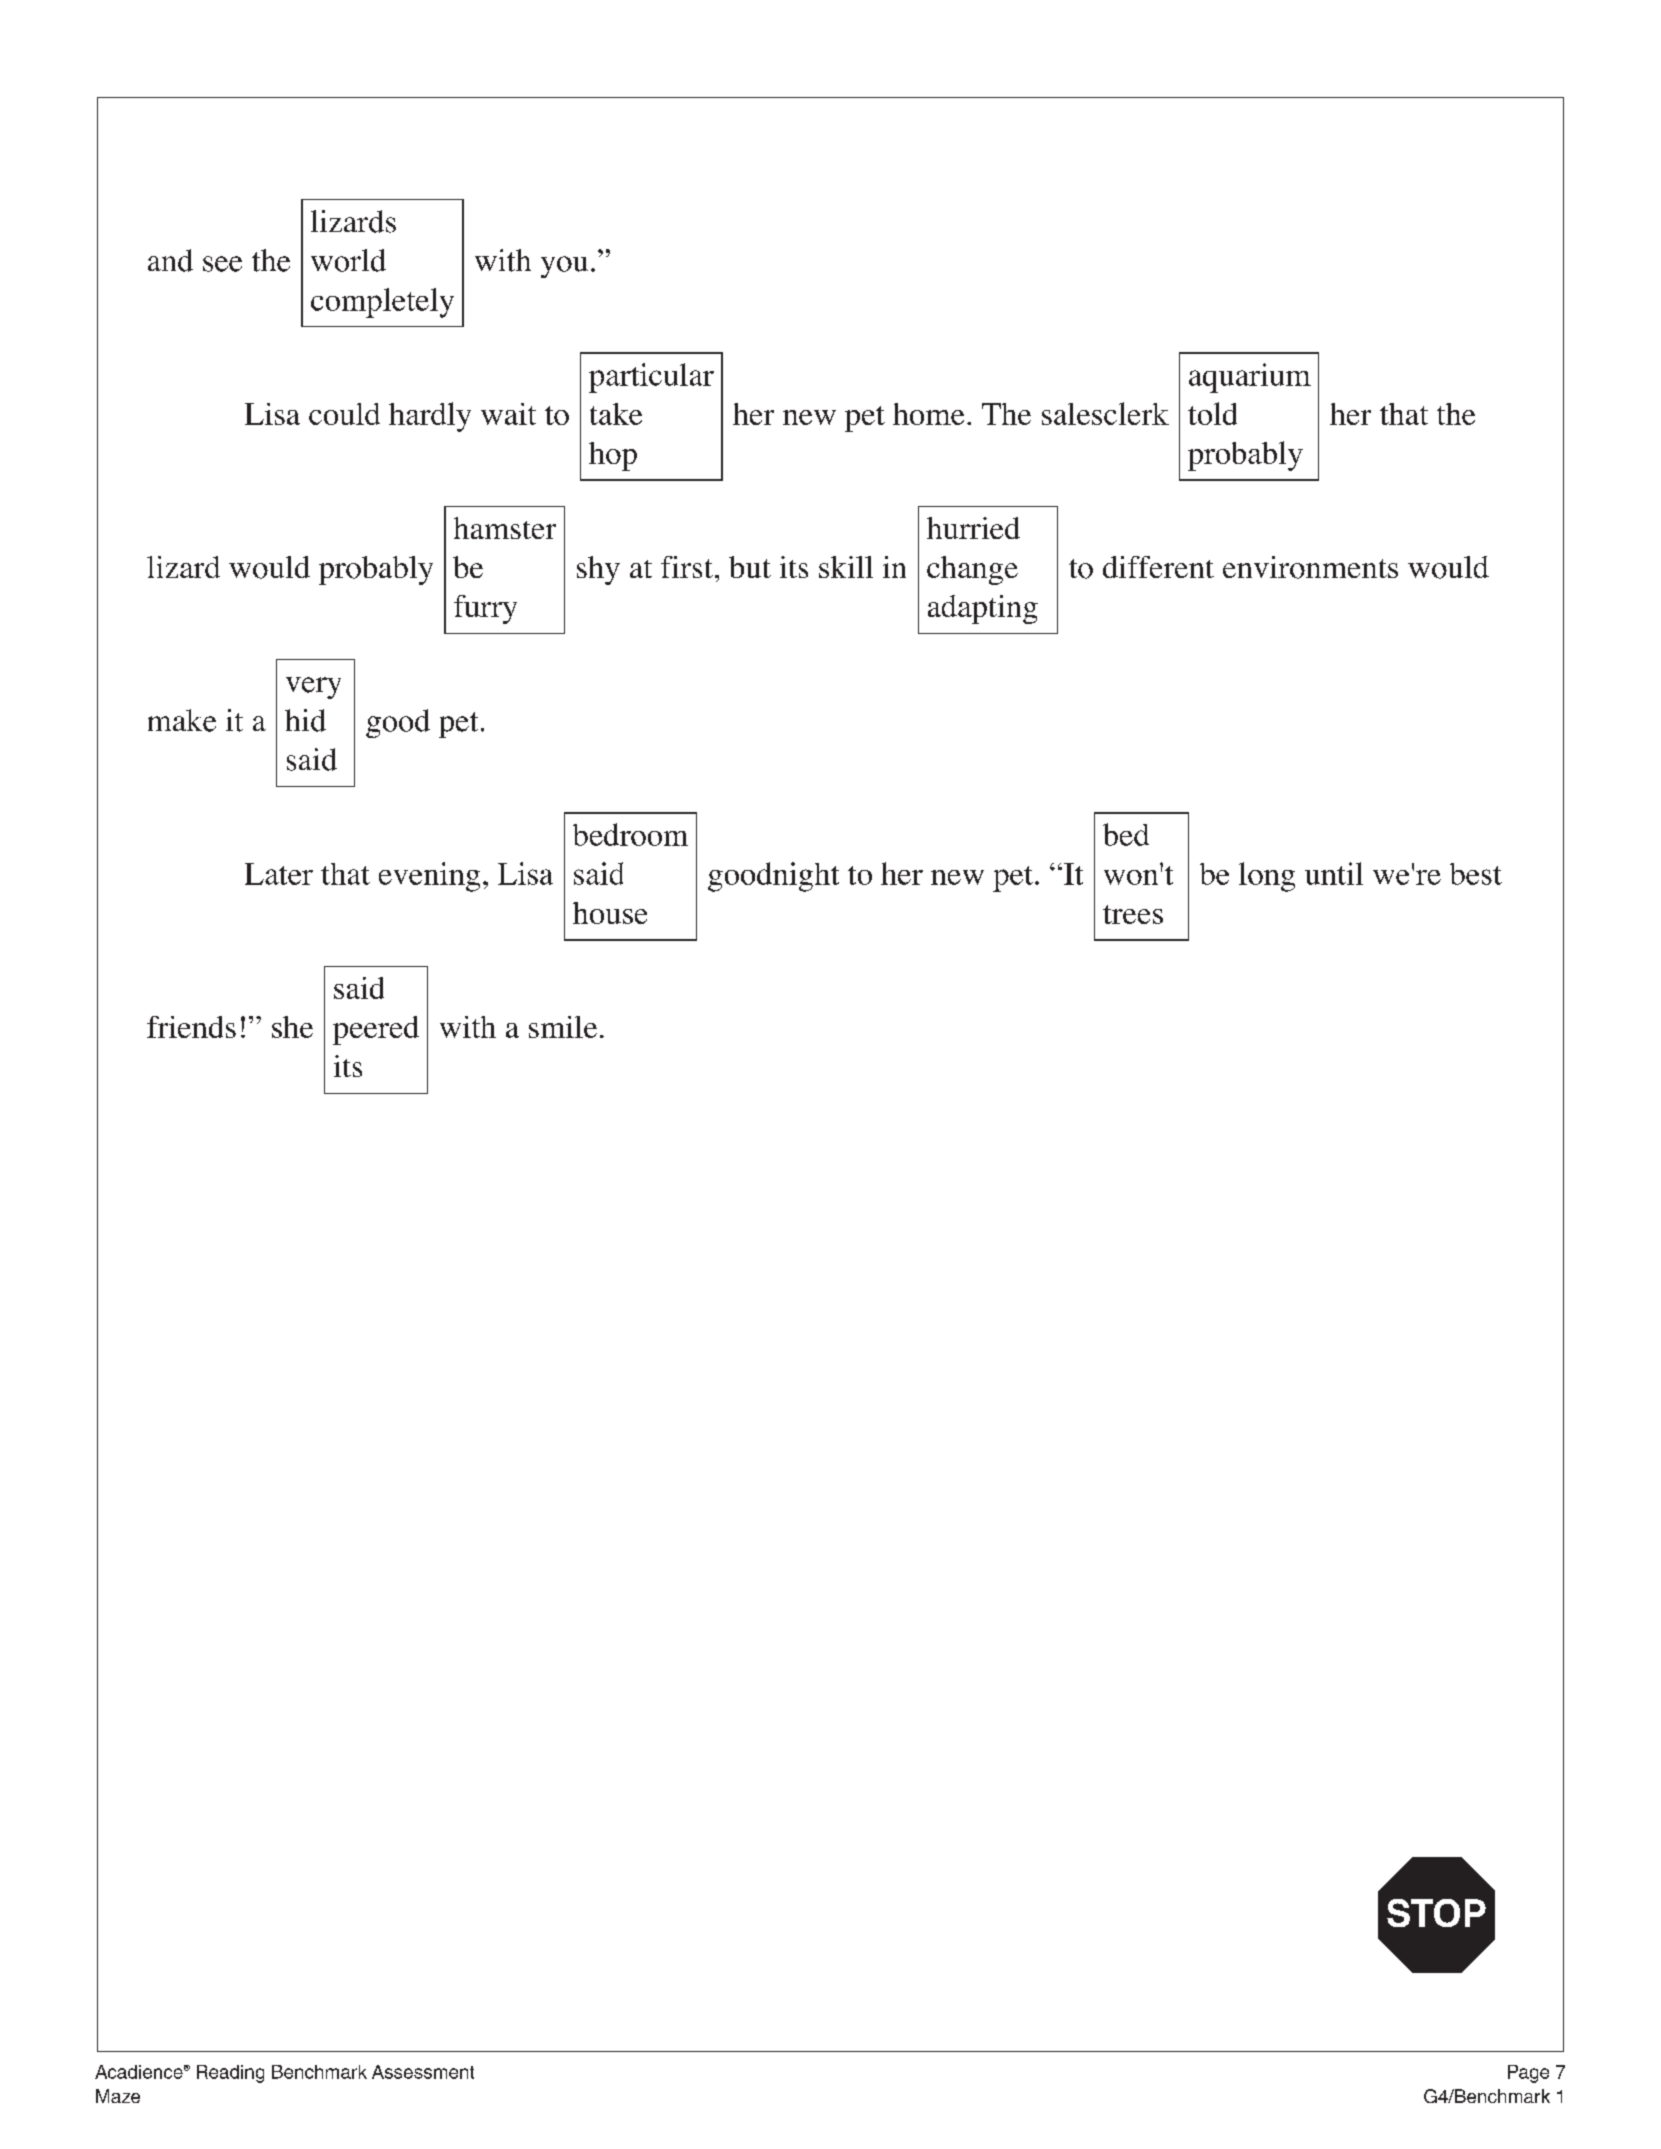  What do you see at coordinates (423, 2072) in the screenshot?
I see `Assessment` at bounding box center [423, 2072].
